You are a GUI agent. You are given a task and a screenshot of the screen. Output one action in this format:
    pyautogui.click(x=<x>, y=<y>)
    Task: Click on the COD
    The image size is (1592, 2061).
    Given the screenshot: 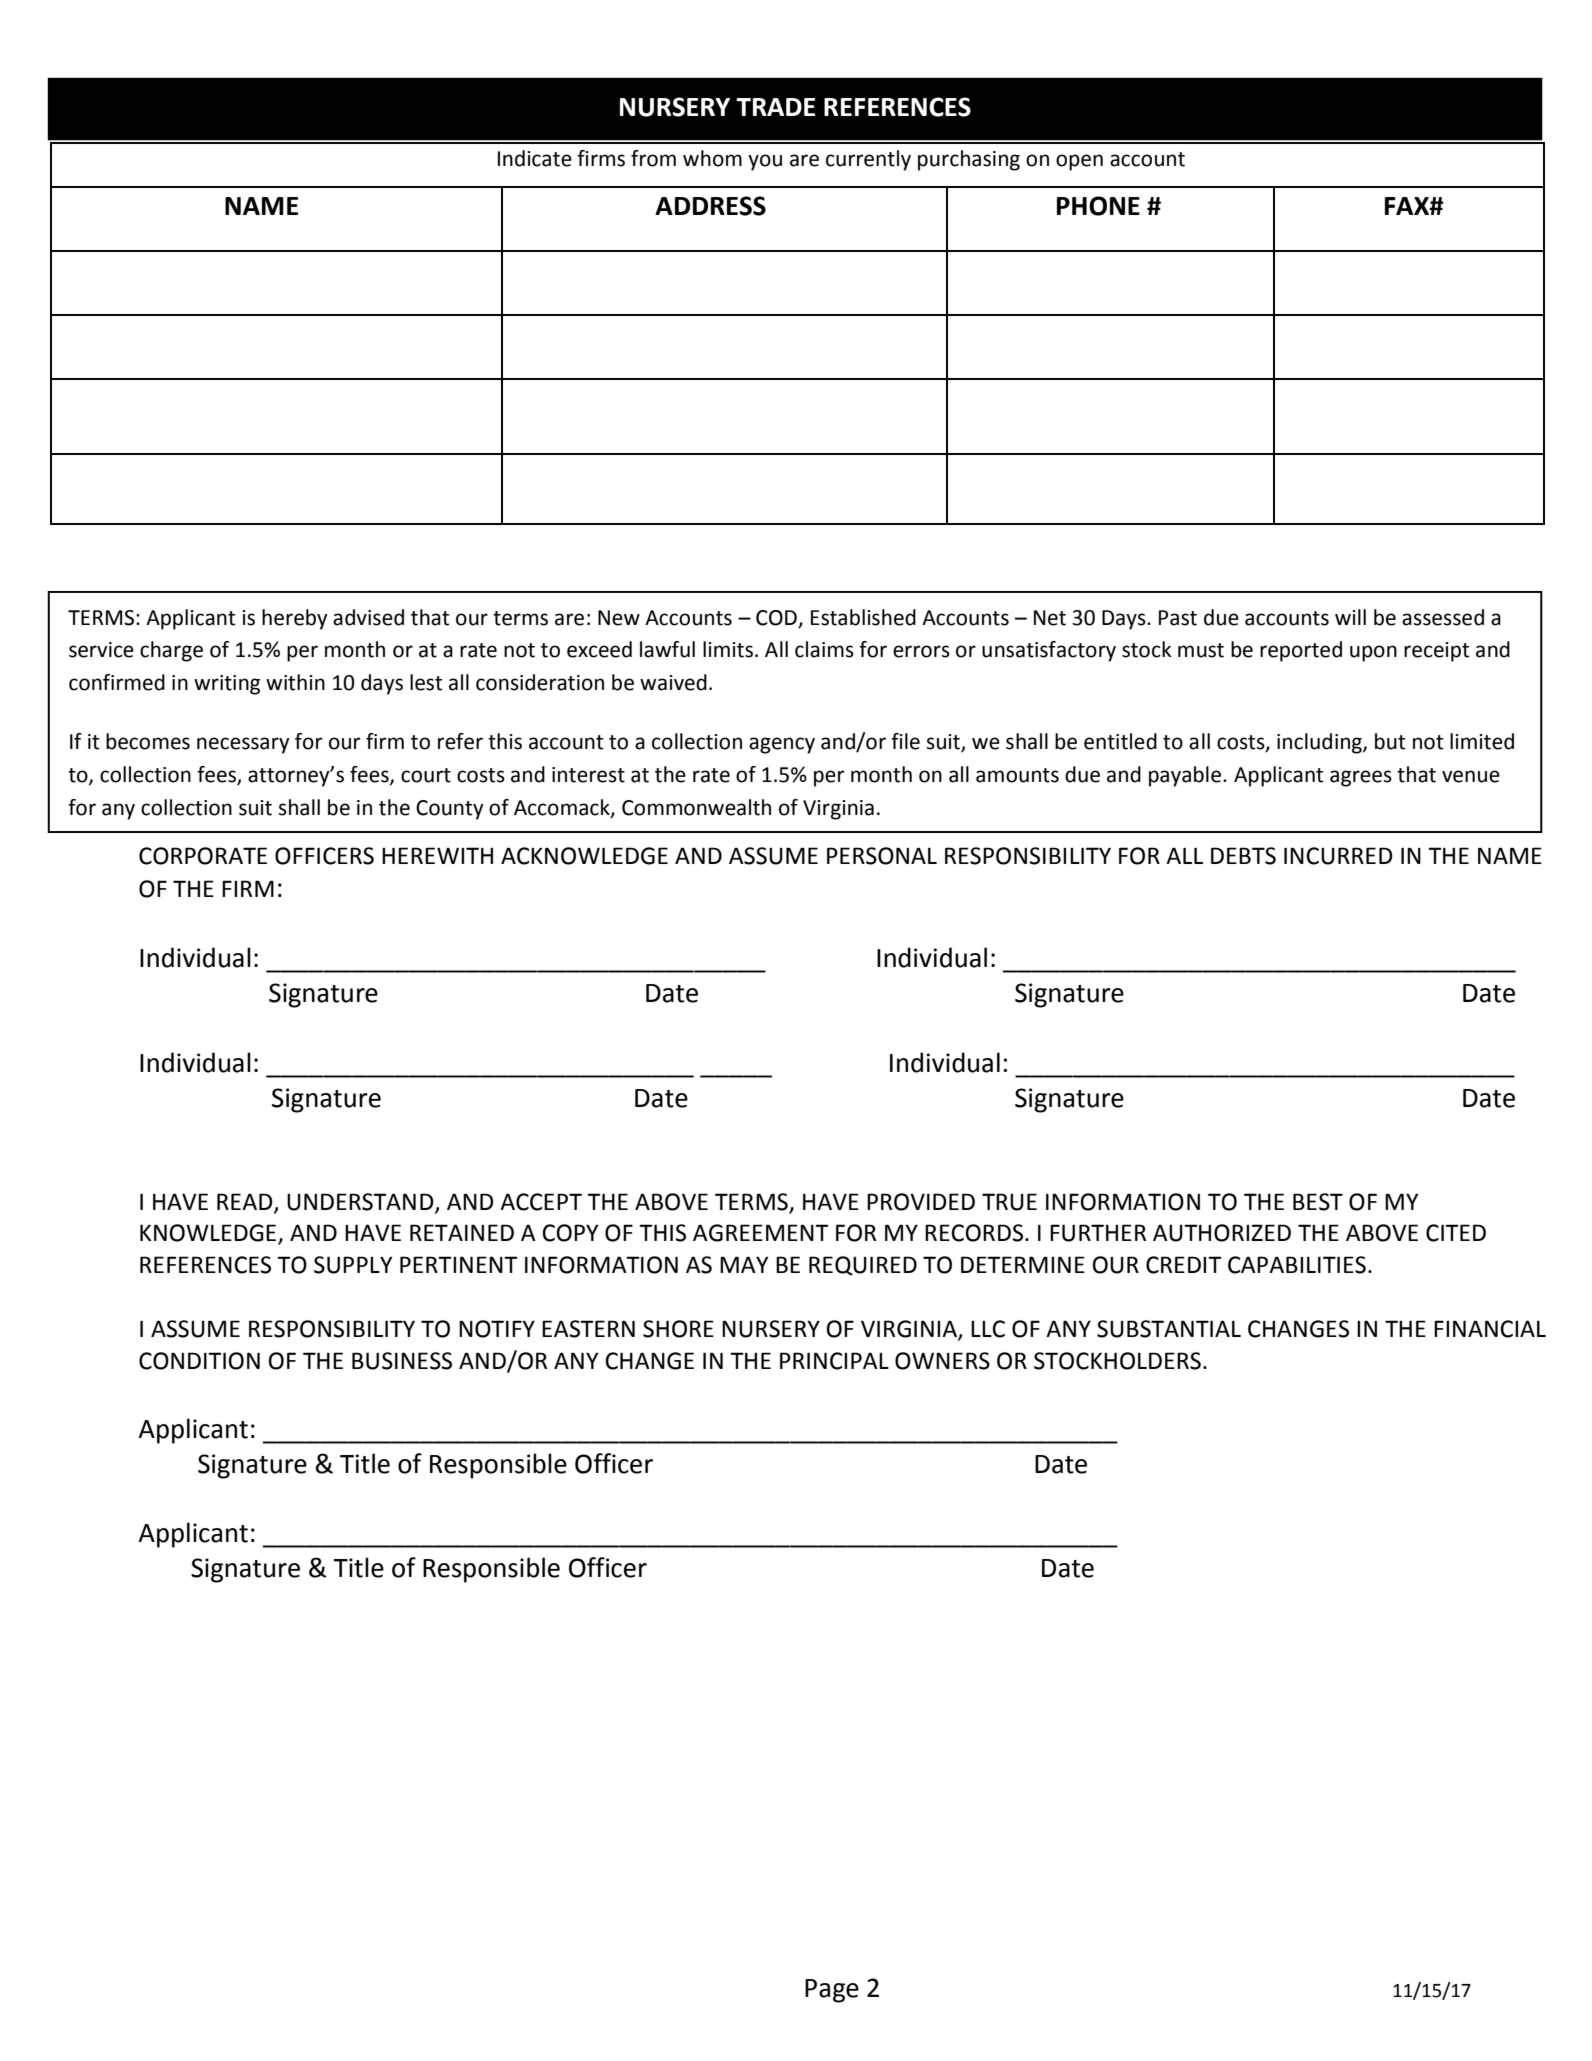 What is the action you would take?
    pyautogui.click(x=776, y=618)
